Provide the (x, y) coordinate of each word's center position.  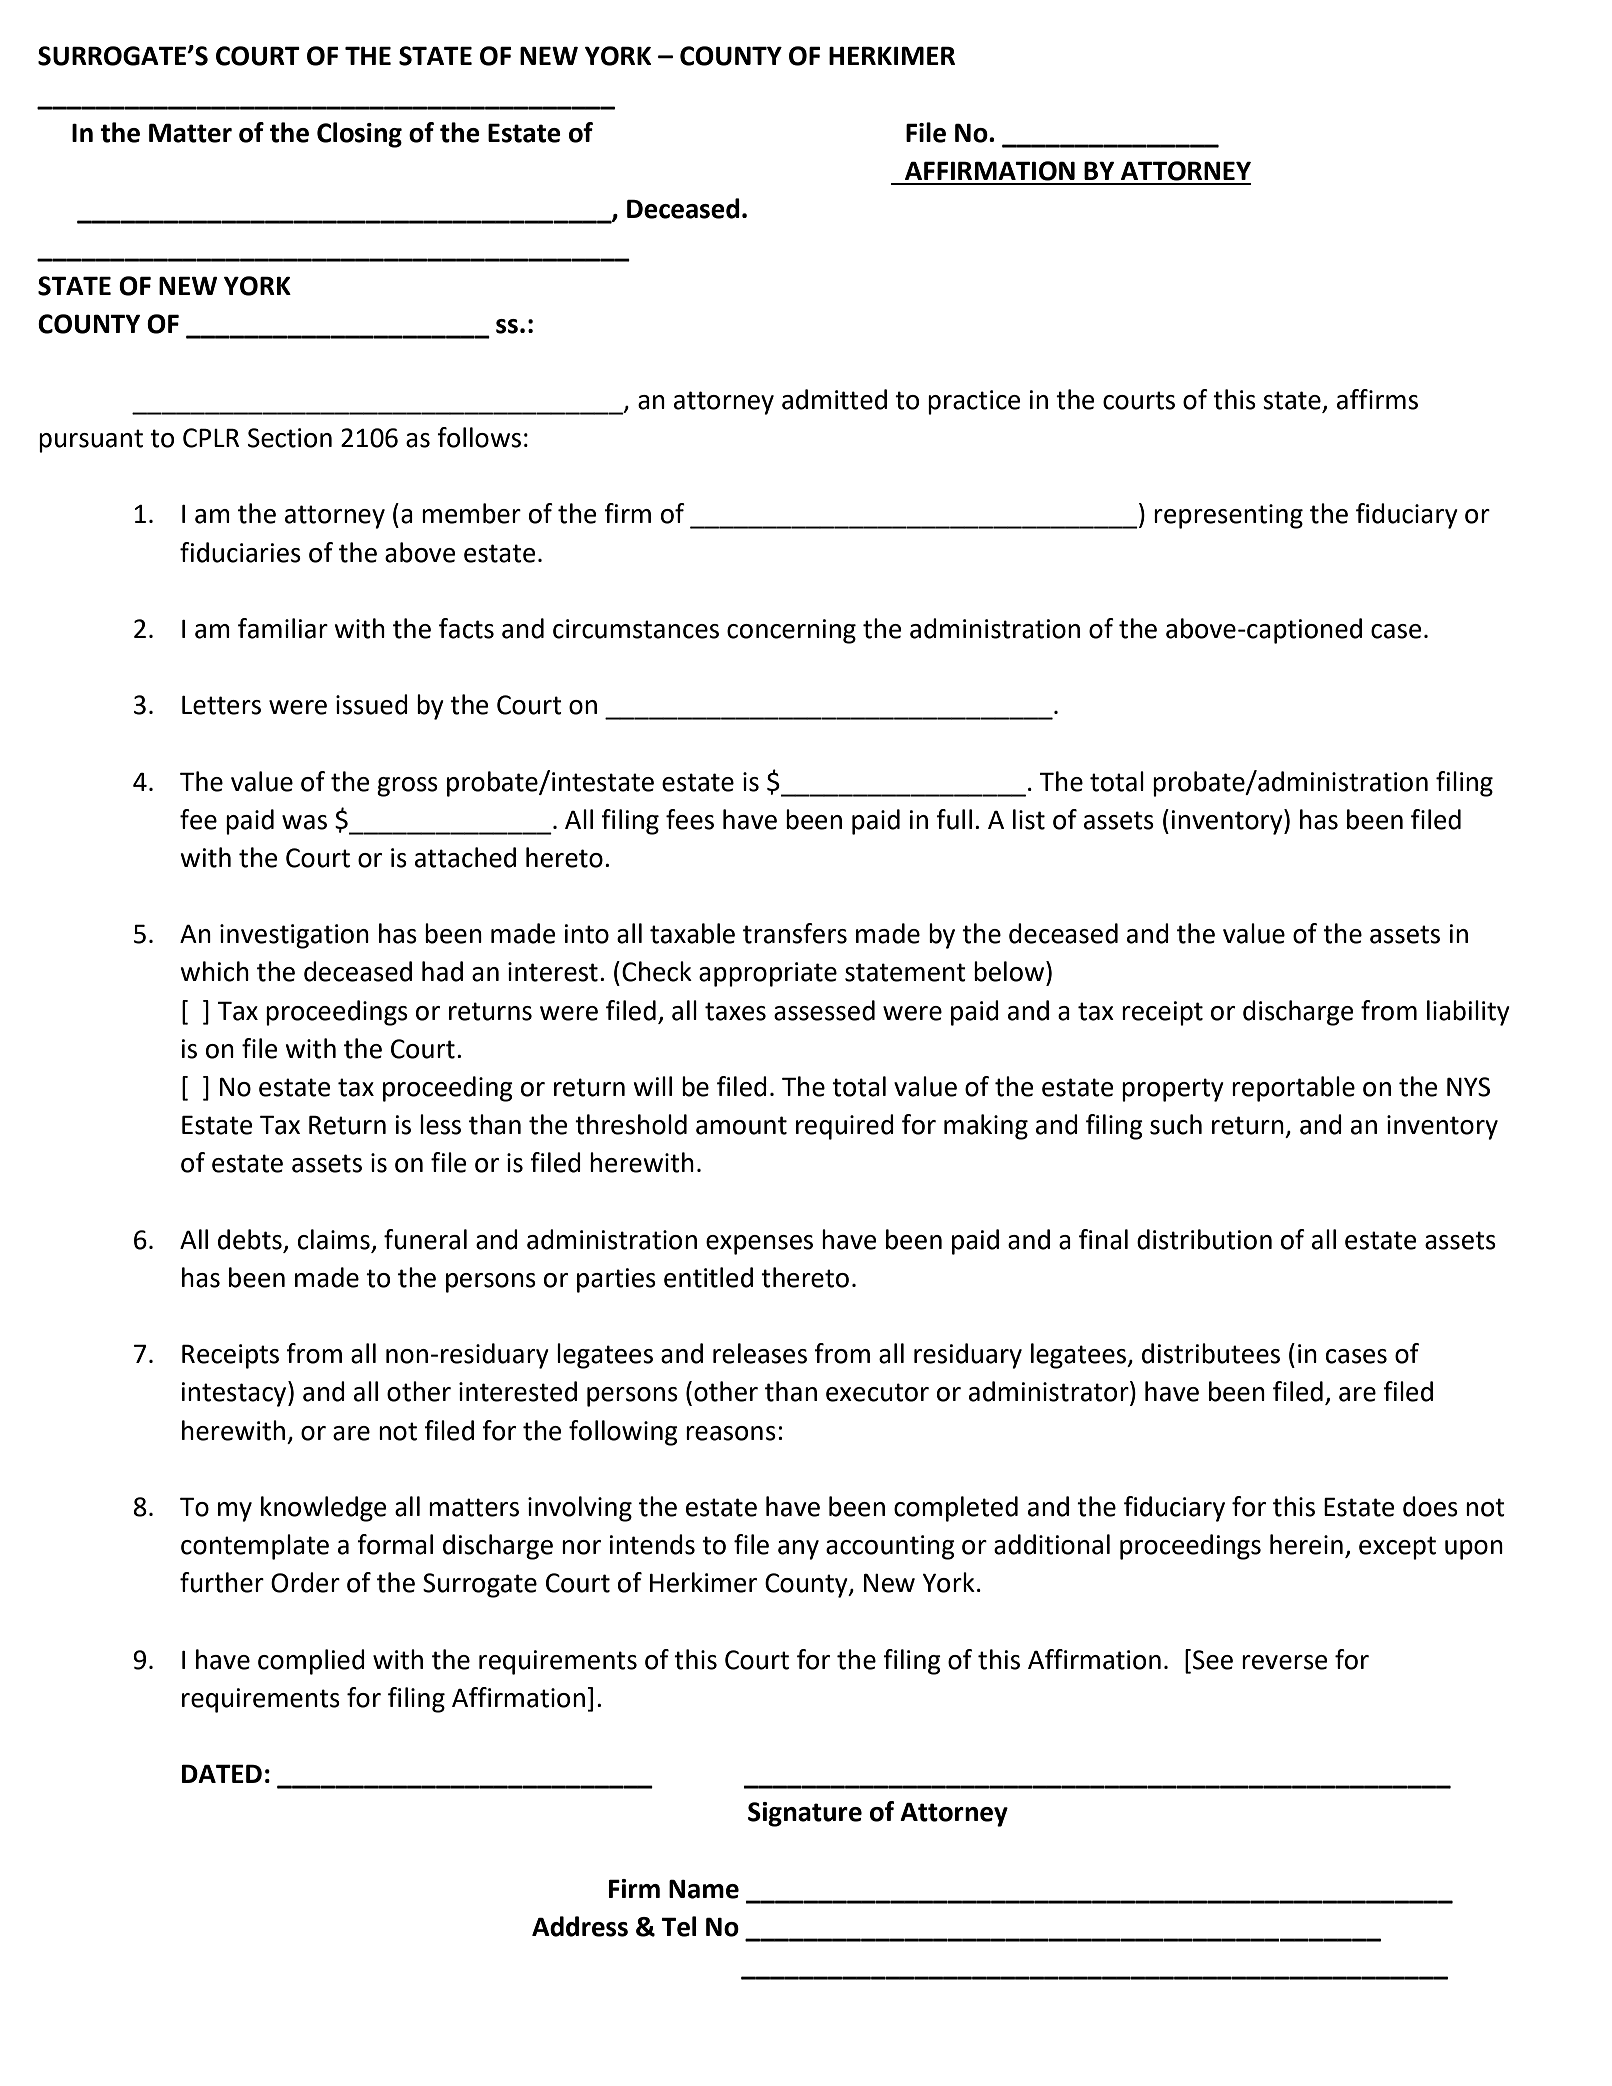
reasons (731, 1433)
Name (704, 1889)
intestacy (235, 1394)
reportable (1293, 1089)
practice (974, 402)
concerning (791, 631)
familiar (283, 628)
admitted (834, 399)
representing (1228, 516)
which (214, 971)
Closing (359, 135)
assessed (824, 1010)
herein (1306, 1544)
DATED (222, 1773)
